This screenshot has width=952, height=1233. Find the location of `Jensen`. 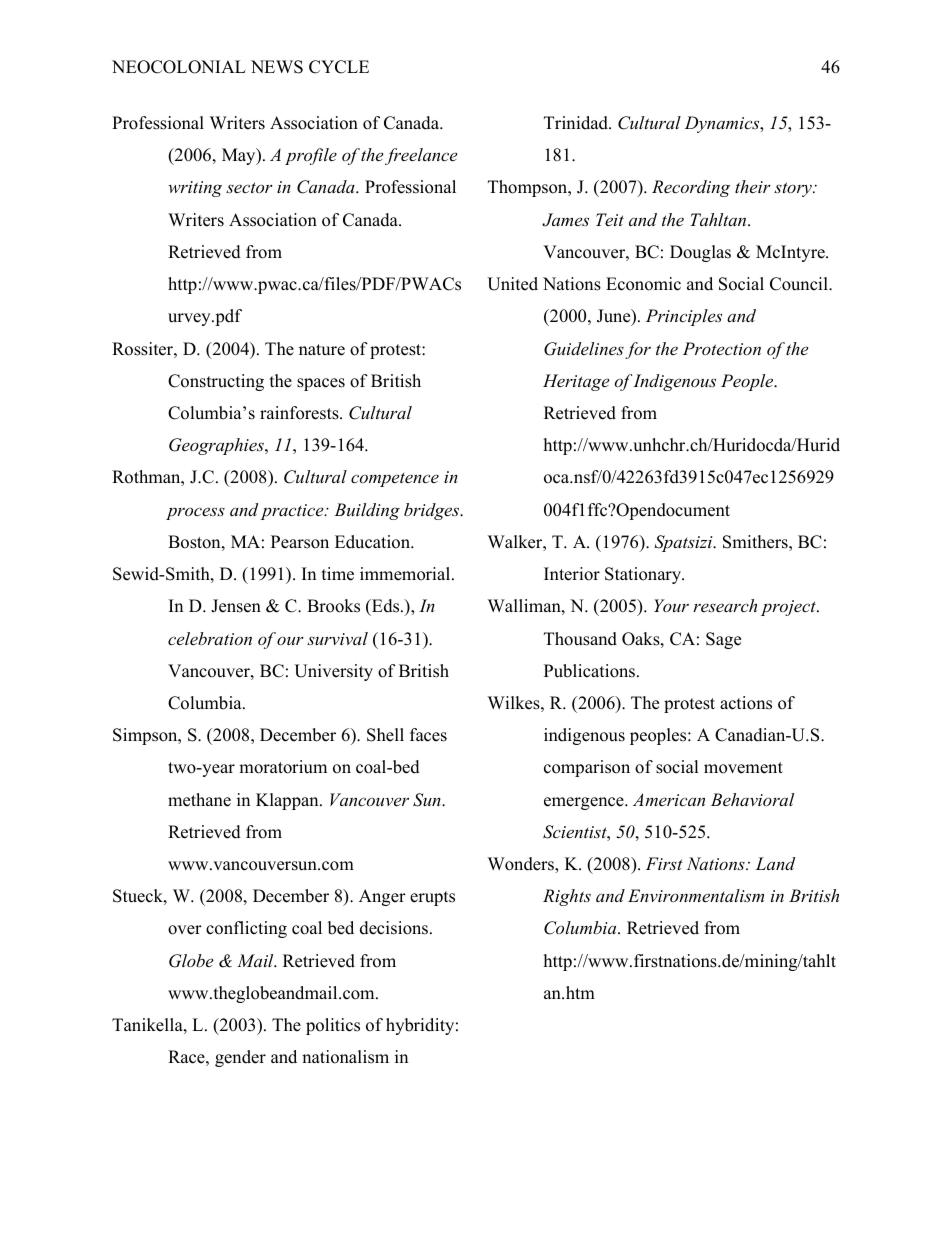

Jensen is located at coordinates (236, 606).
